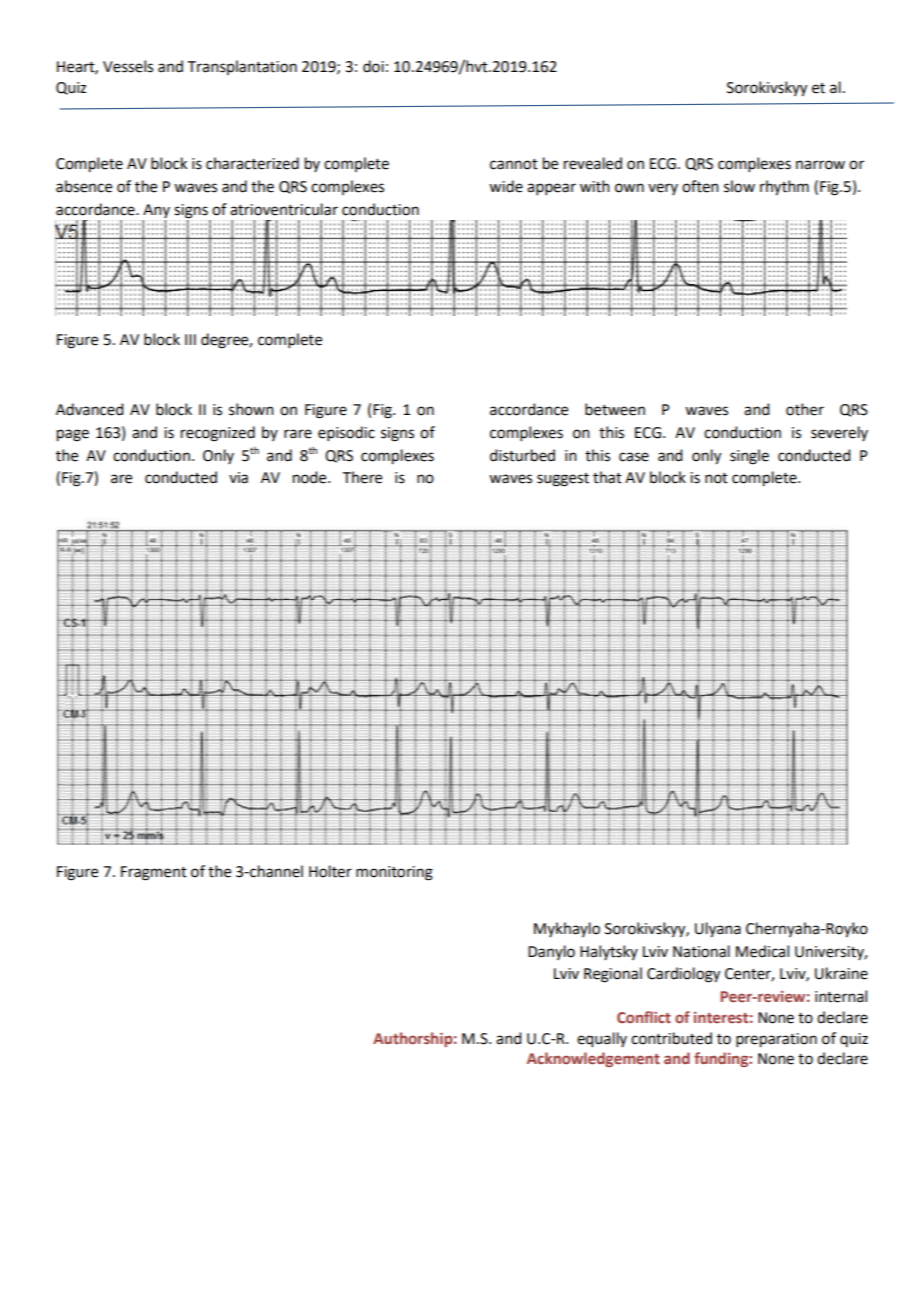 Image resolution: width=924 pixels, height=1308 pixels. Describe the element at coordinates (373, 66) in the screenshot. I see `doi` at that location.
